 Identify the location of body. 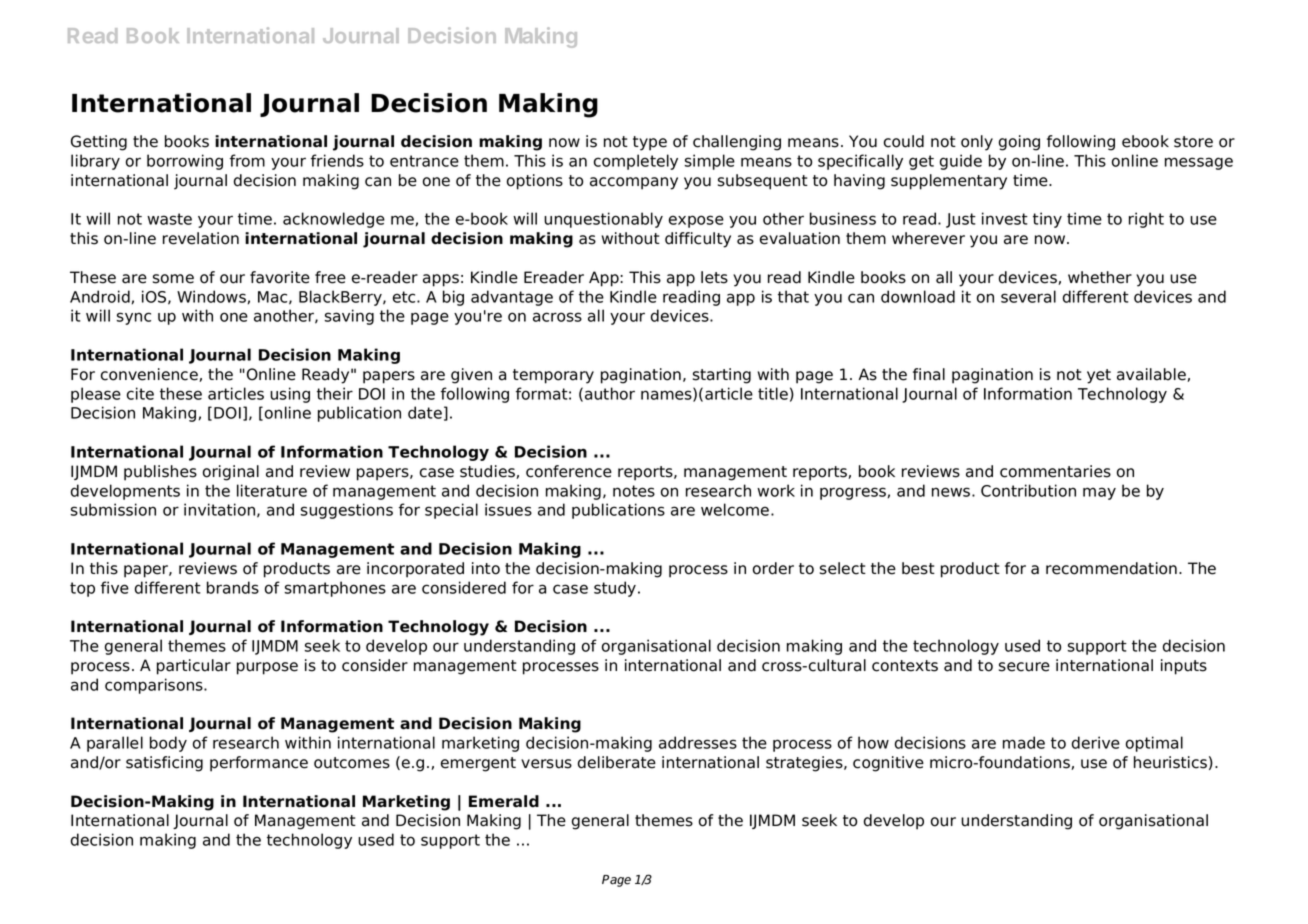
(168, 744).
